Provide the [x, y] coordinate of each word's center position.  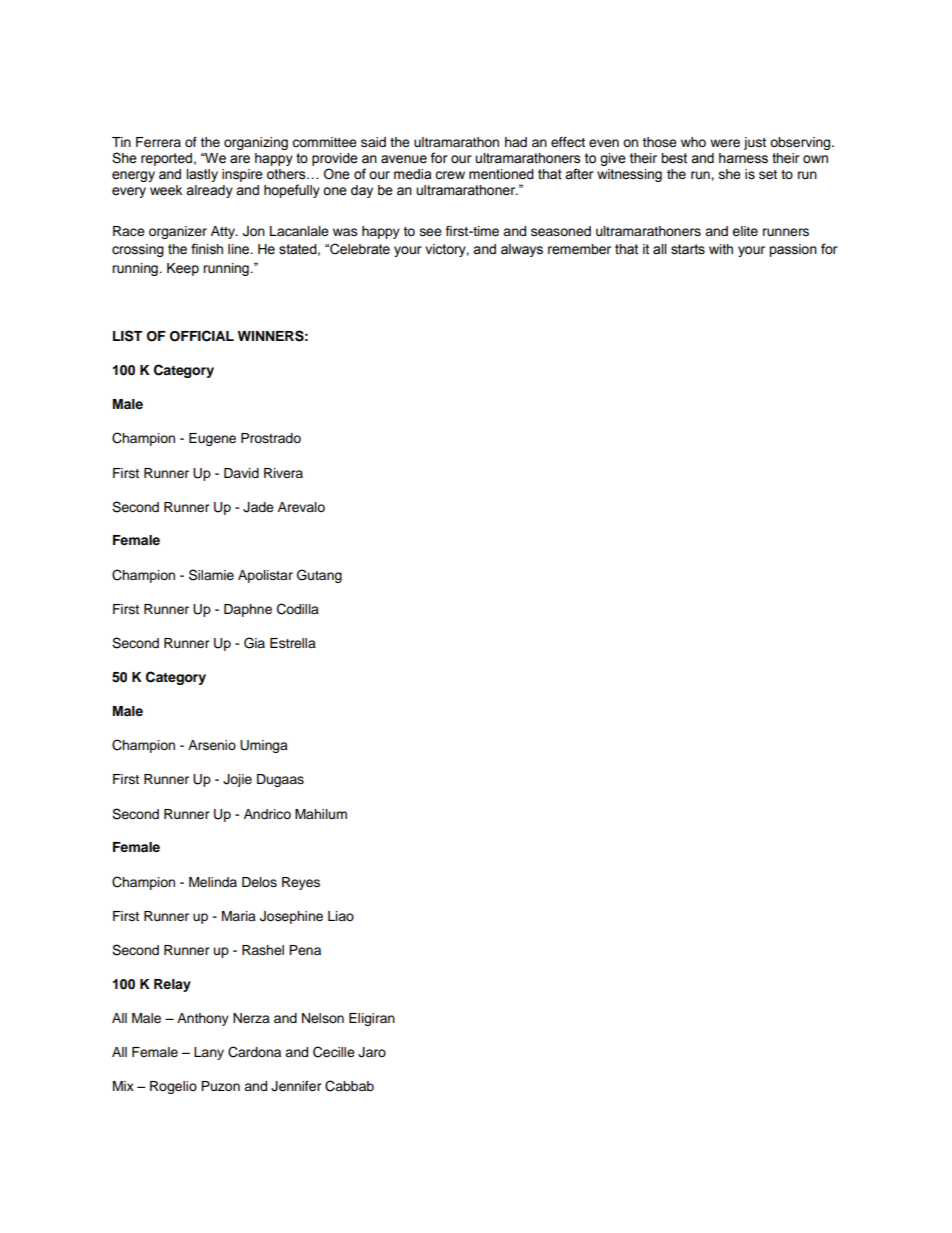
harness [743, 158]
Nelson [323, 1018]
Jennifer [296, 1086]
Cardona [254, 1052]
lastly [202, 175]
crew [450, 175]
